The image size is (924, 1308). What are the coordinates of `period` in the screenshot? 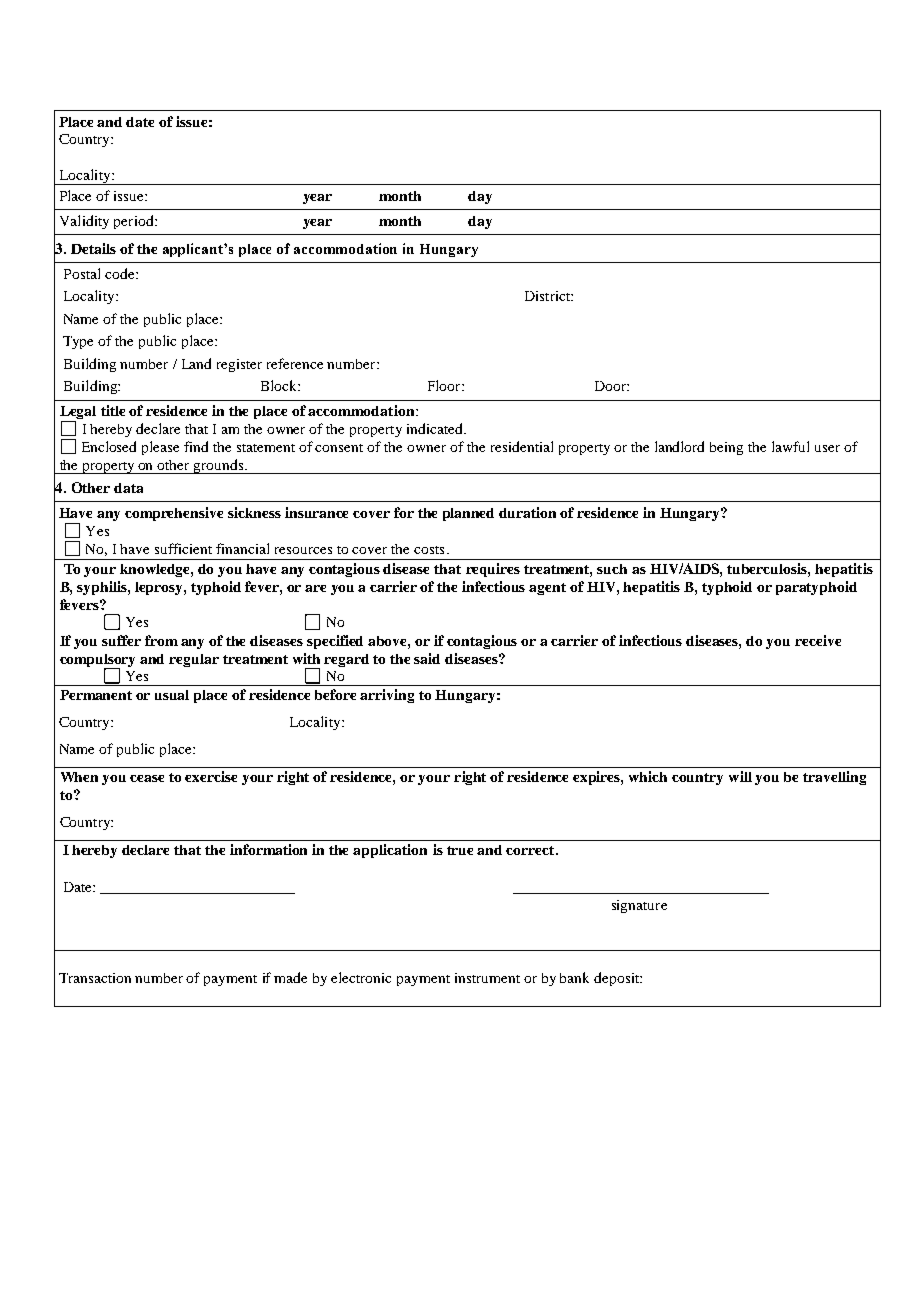 It's located at (135, 222).
